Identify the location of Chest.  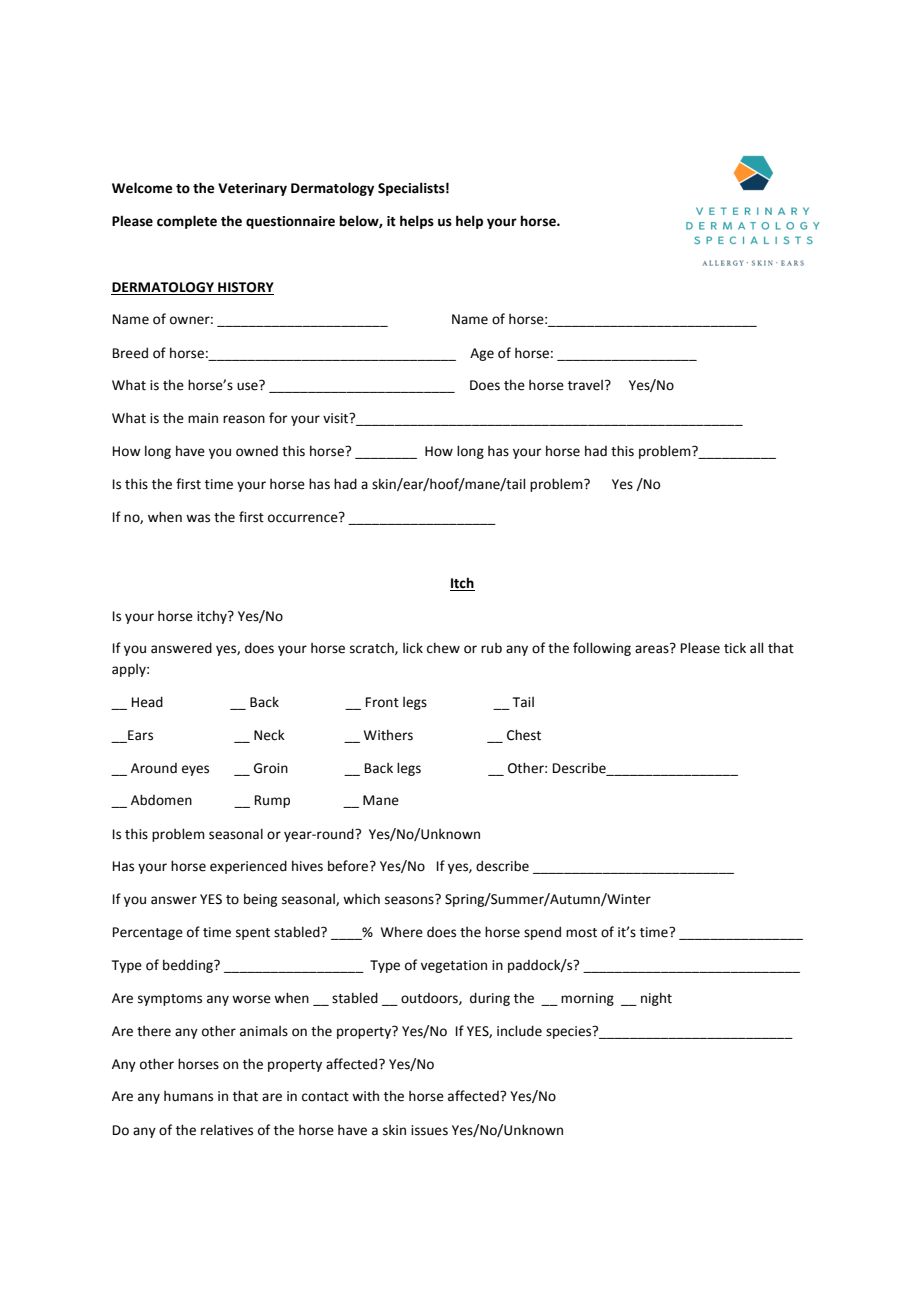
(524, 735).
